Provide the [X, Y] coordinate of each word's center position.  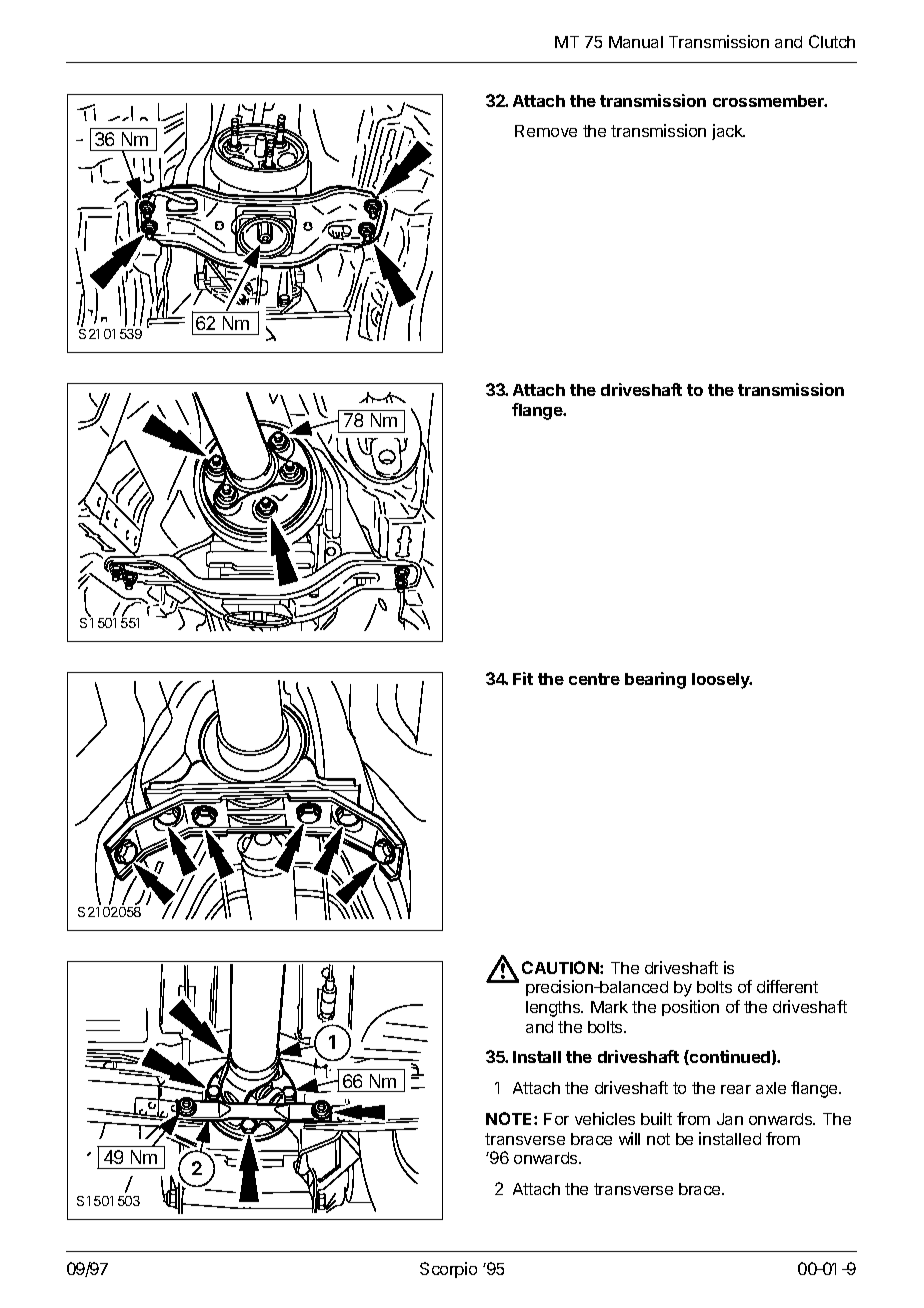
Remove [546, 131]
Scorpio [448, 1270]
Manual [636, 42]
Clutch [832, 41]
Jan [730, 1119]
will [629, 1138]
